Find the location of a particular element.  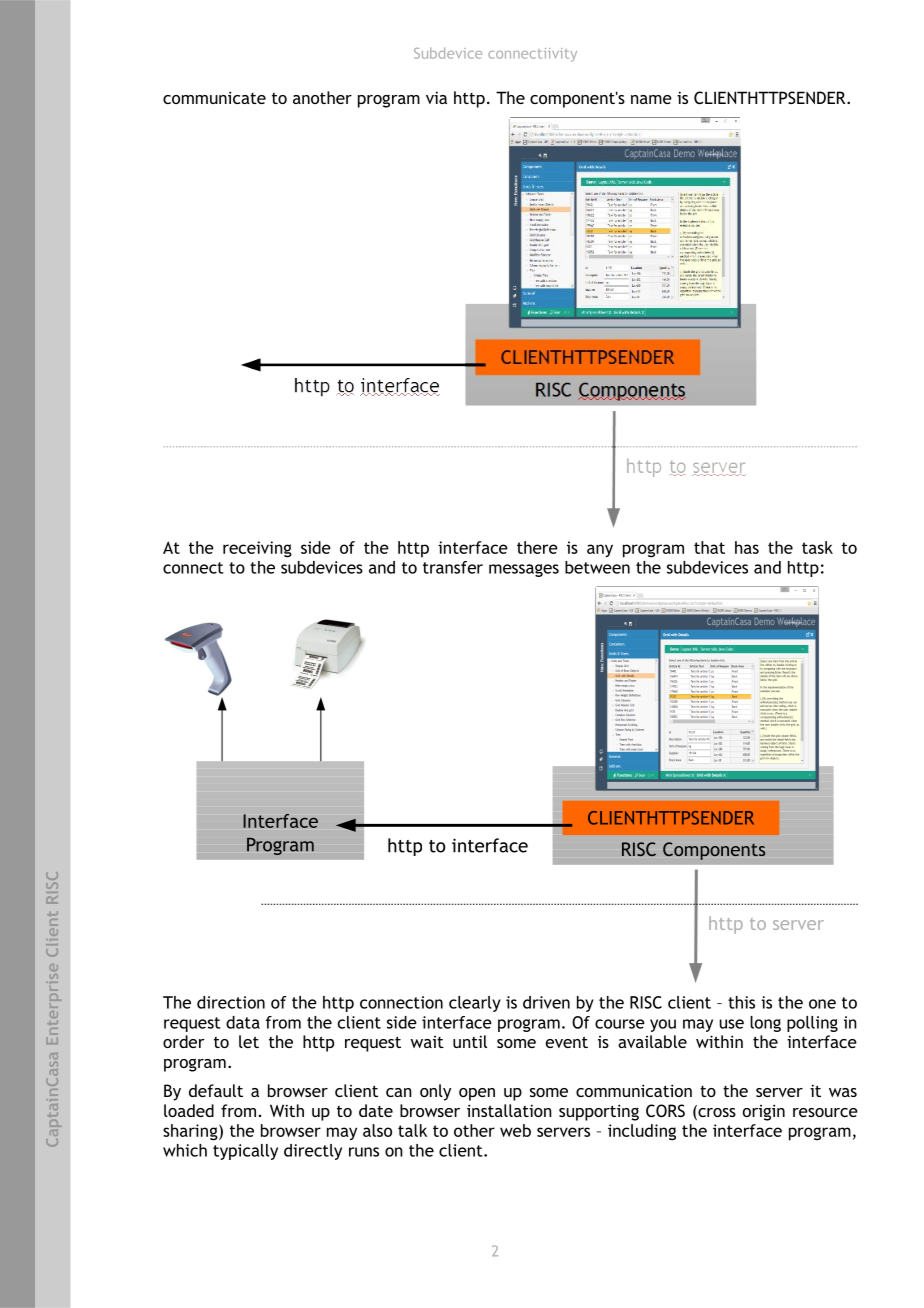

receiving is located at coordinates (257, 549).
